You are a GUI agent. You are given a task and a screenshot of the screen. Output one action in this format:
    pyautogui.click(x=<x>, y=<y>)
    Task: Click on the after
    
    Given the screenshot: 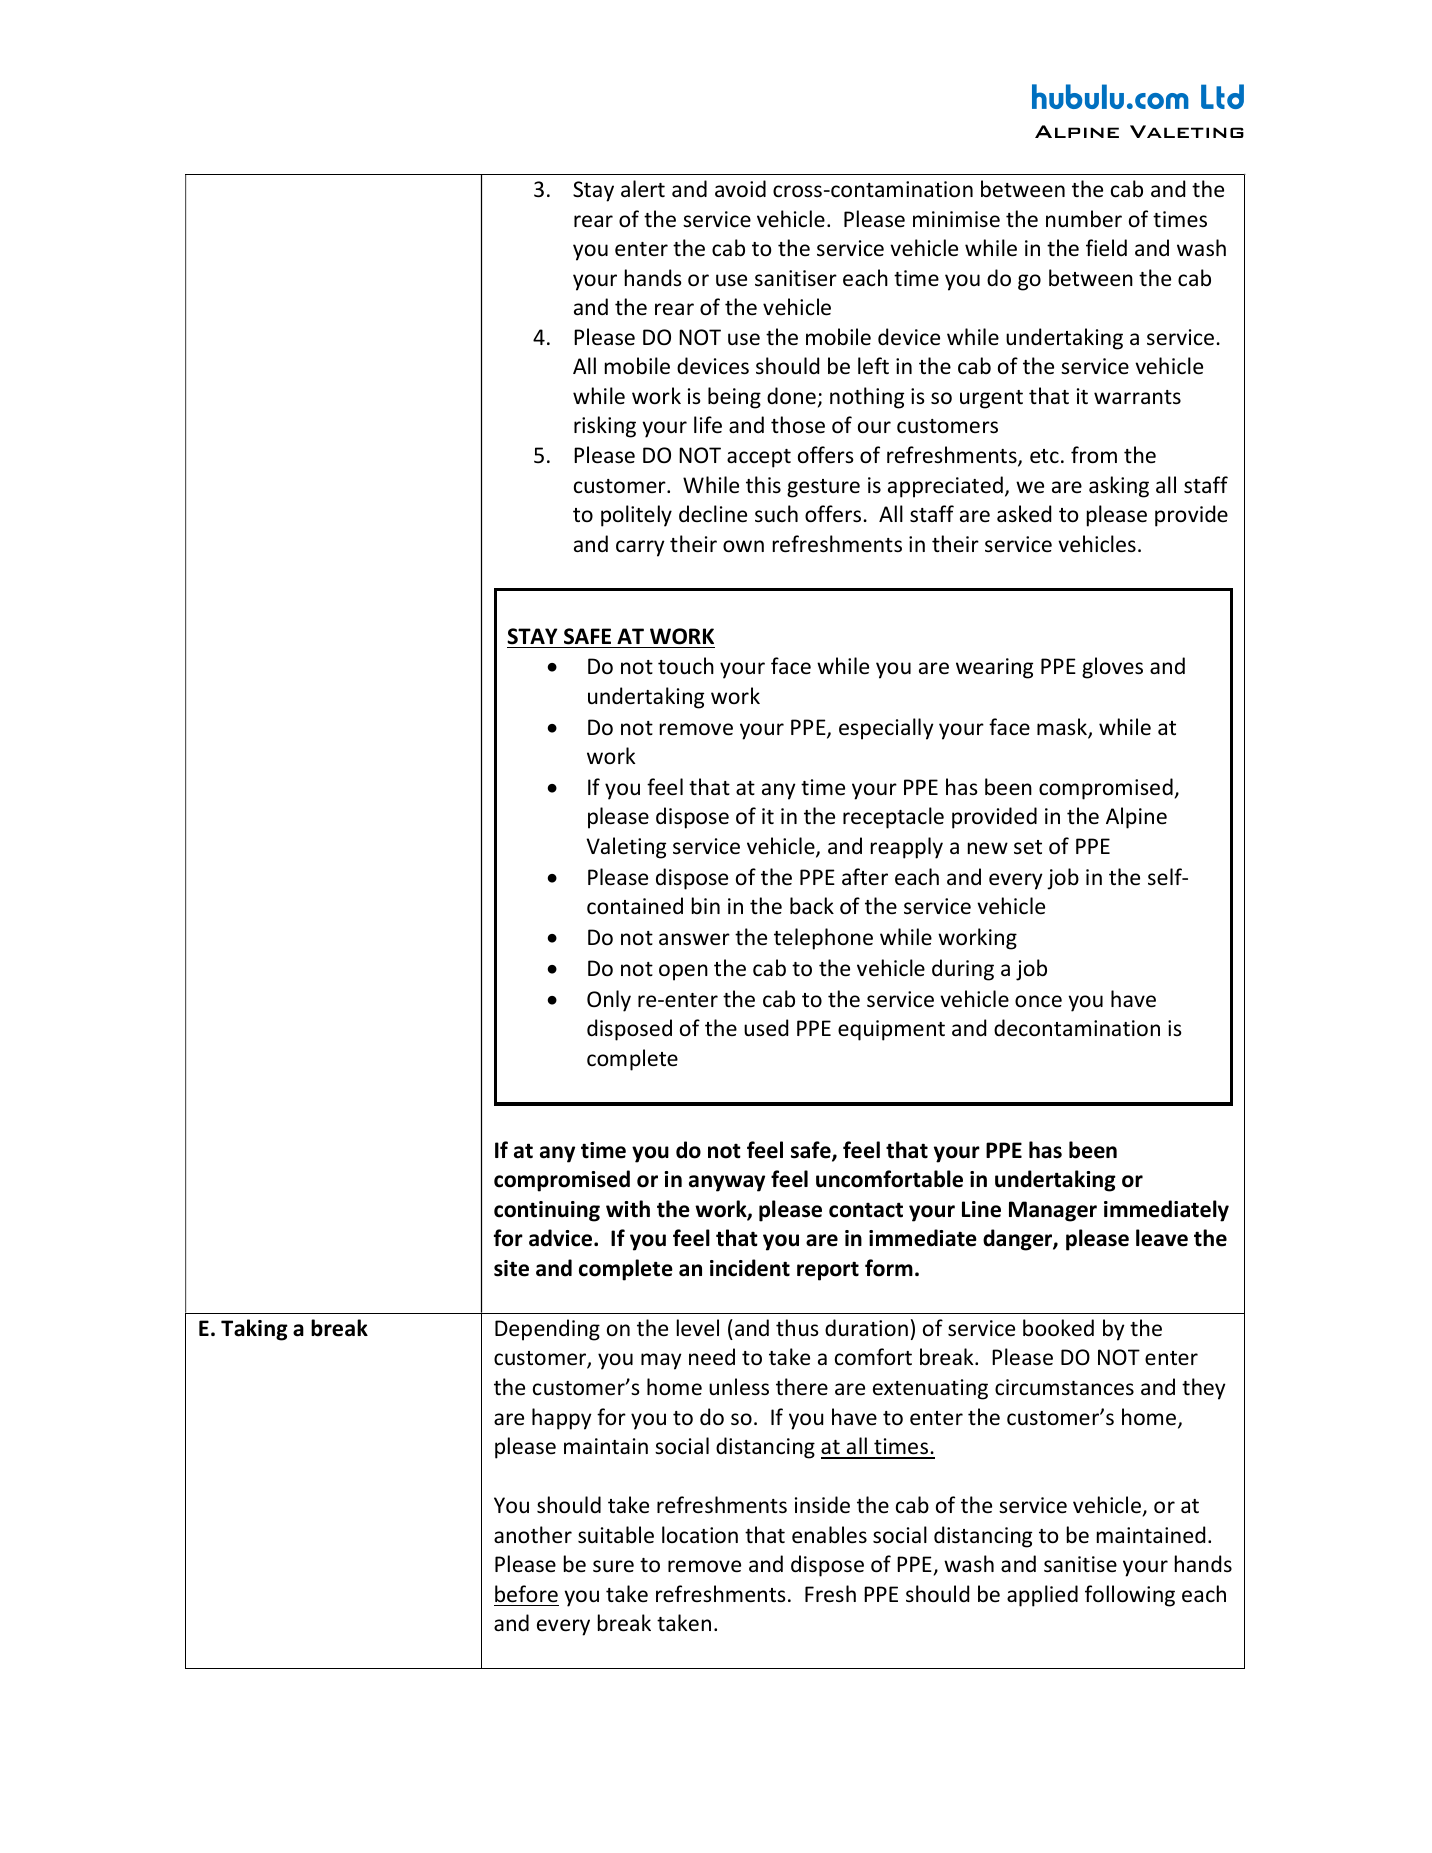 What is the action you would take?
    pyautogui.click(x=865, y=877)
